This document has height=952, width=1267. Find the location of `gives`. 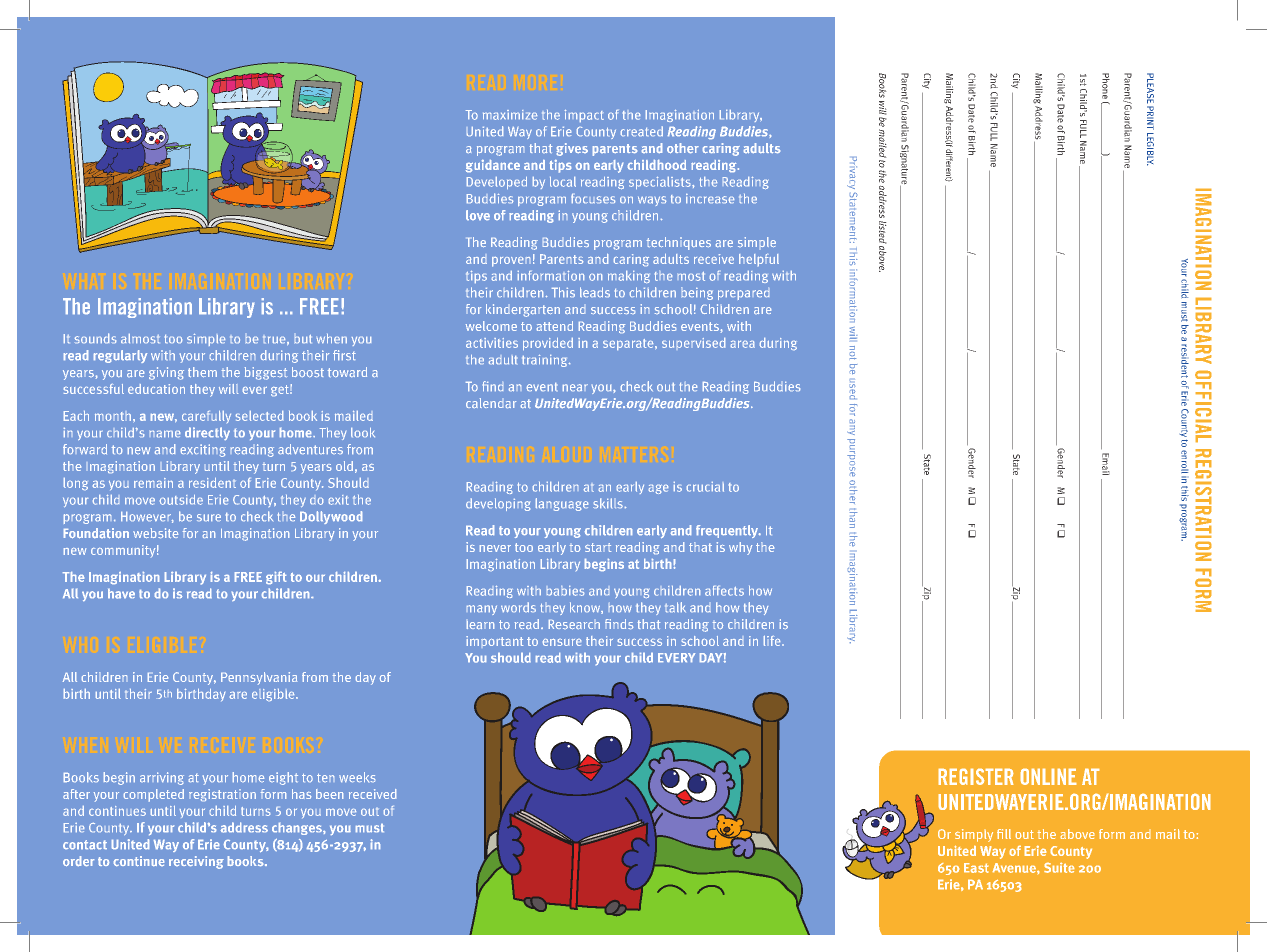

gives is located at coordinates (572, 149).
